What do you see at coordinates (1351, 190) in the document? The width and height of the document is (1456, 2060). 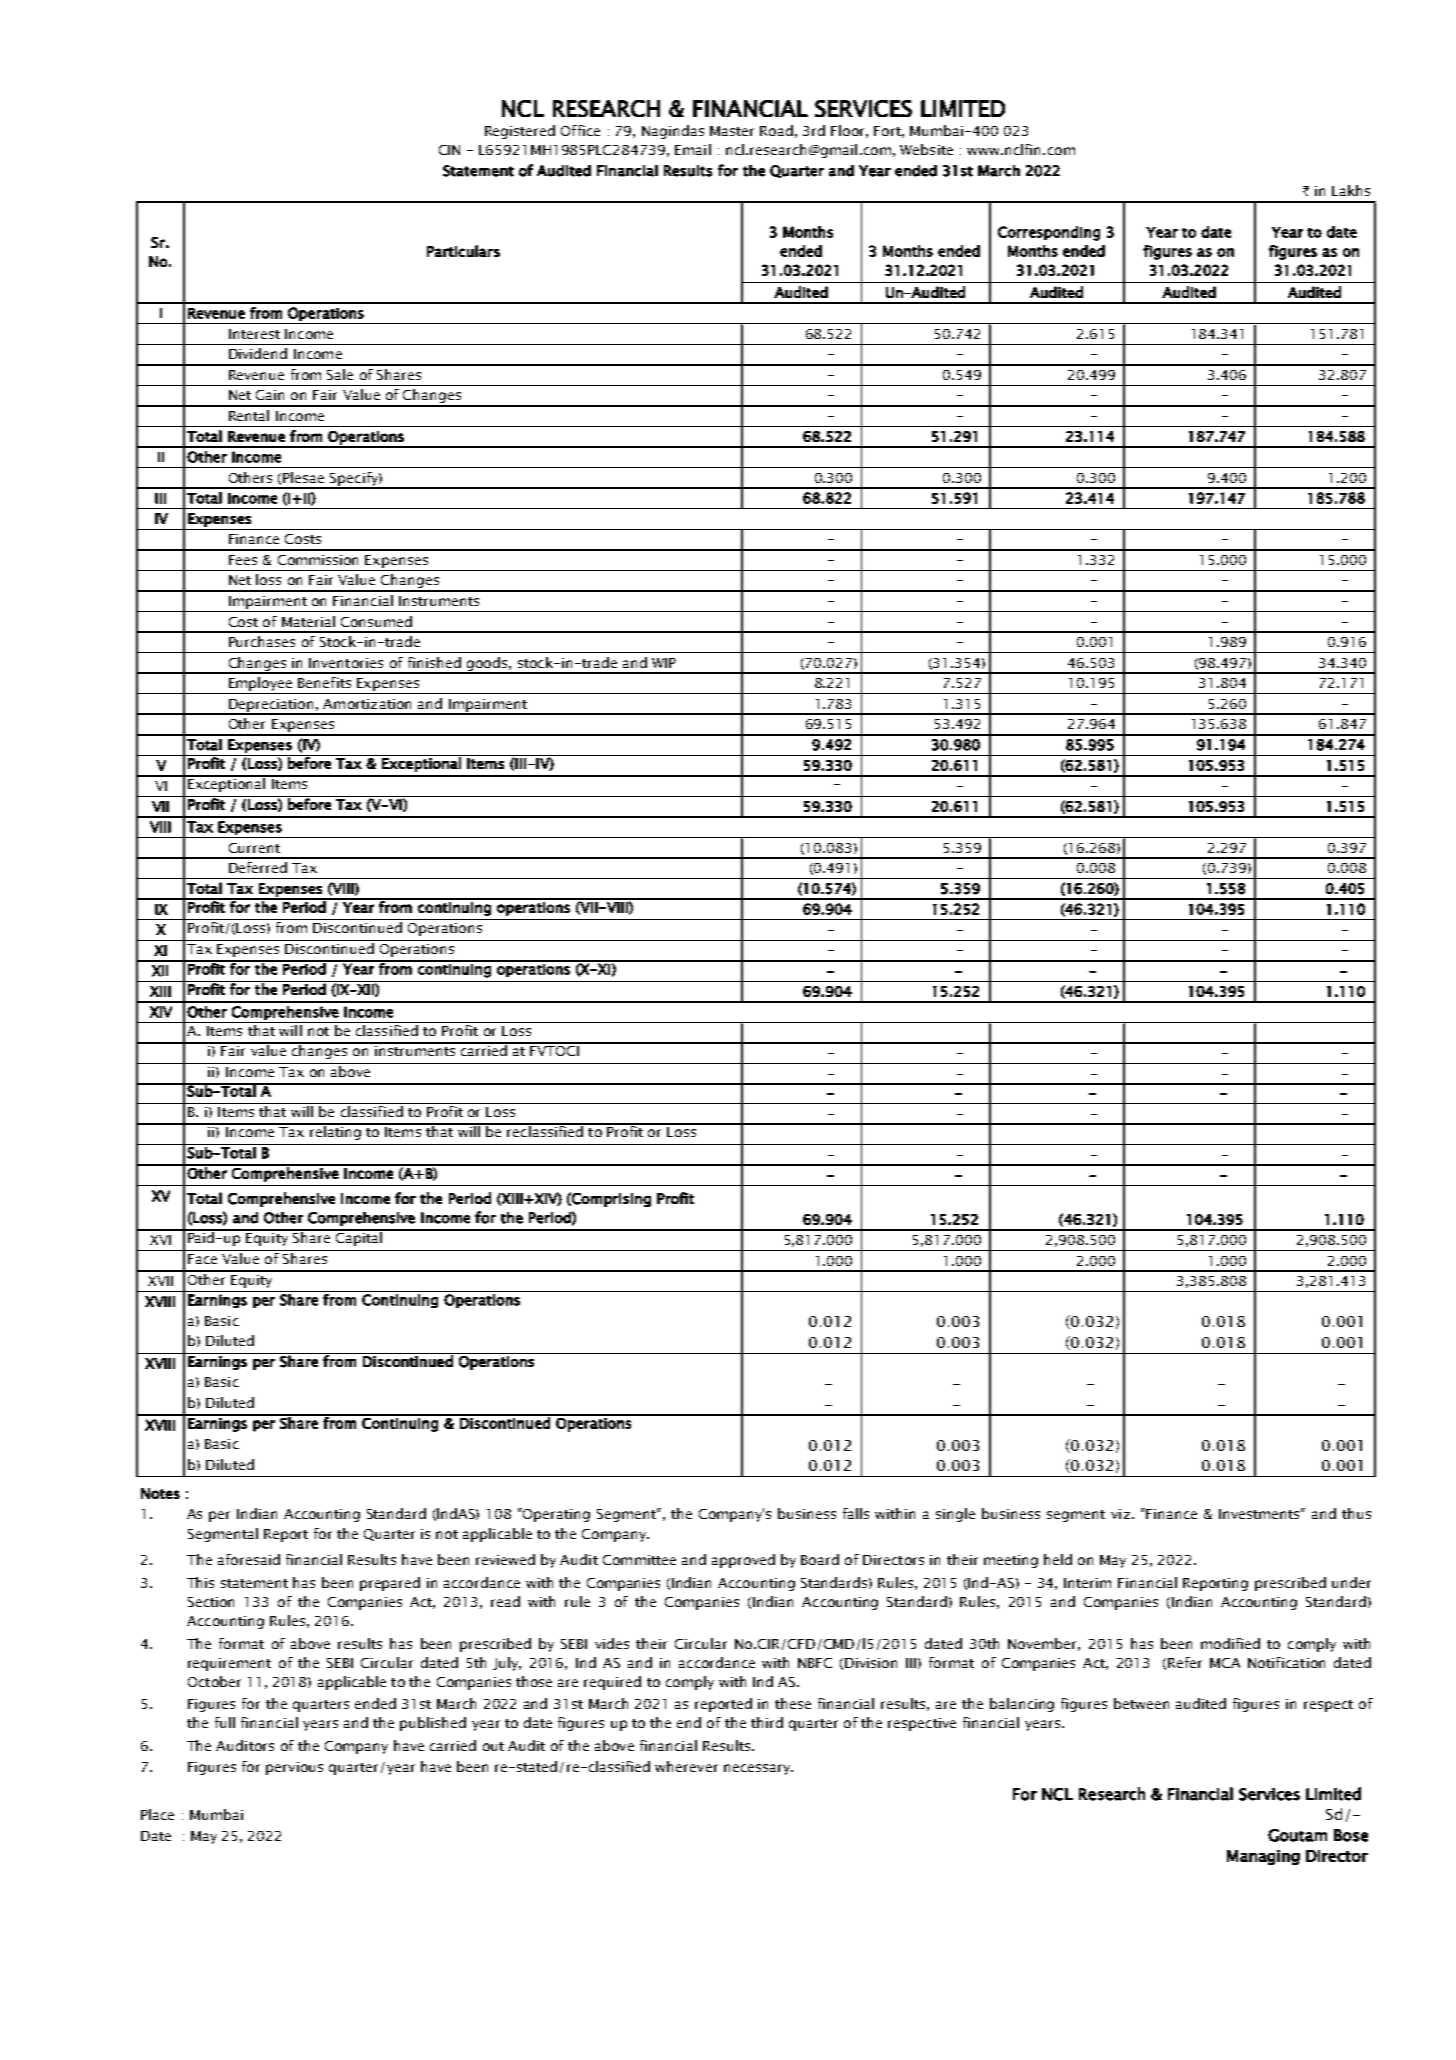 I see `Lakhs` at bounding box center [1351, 190].
